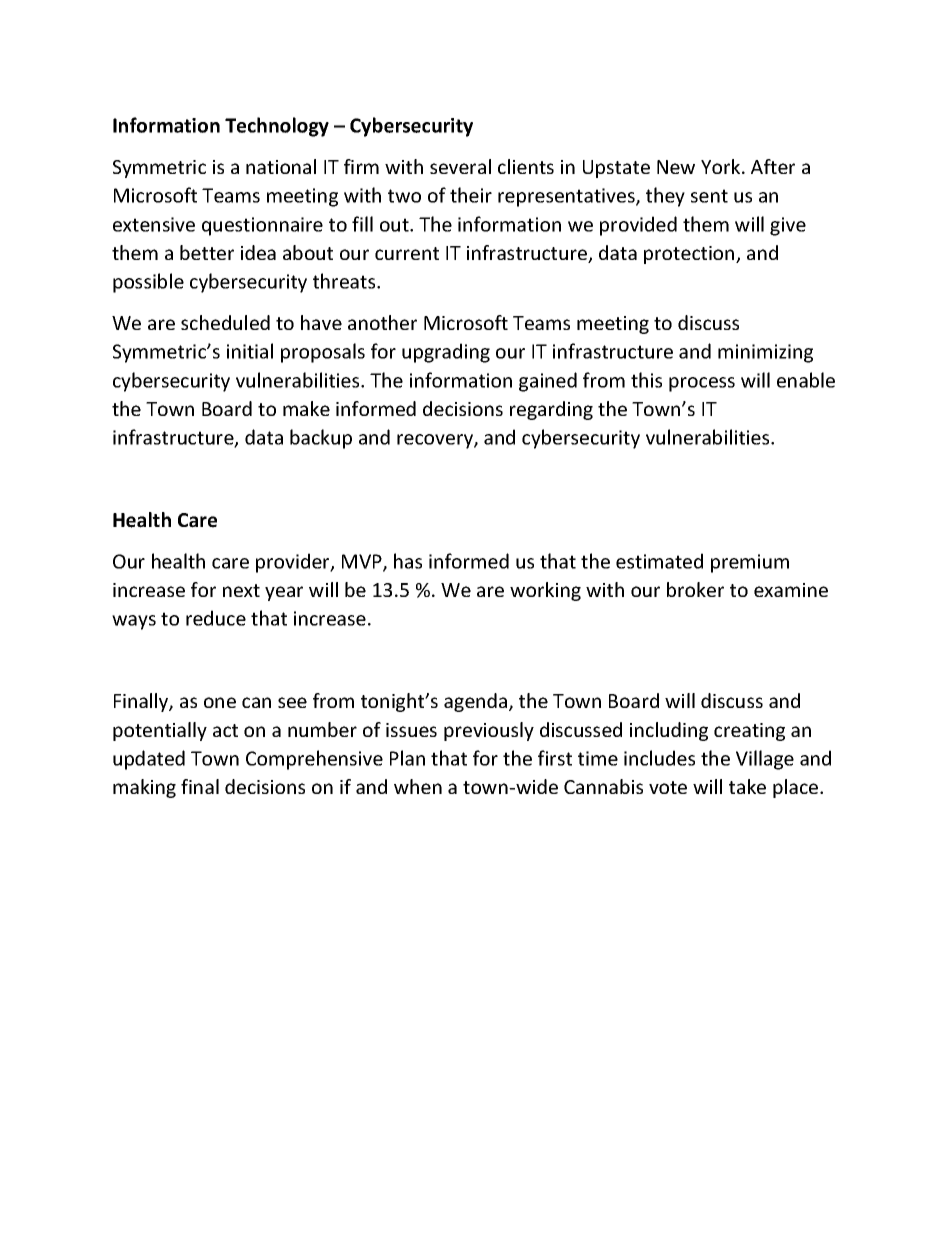  What do you see at coordinates (408, 561) in the screenshot?
I see `has` at bounding box center [408, 561].
